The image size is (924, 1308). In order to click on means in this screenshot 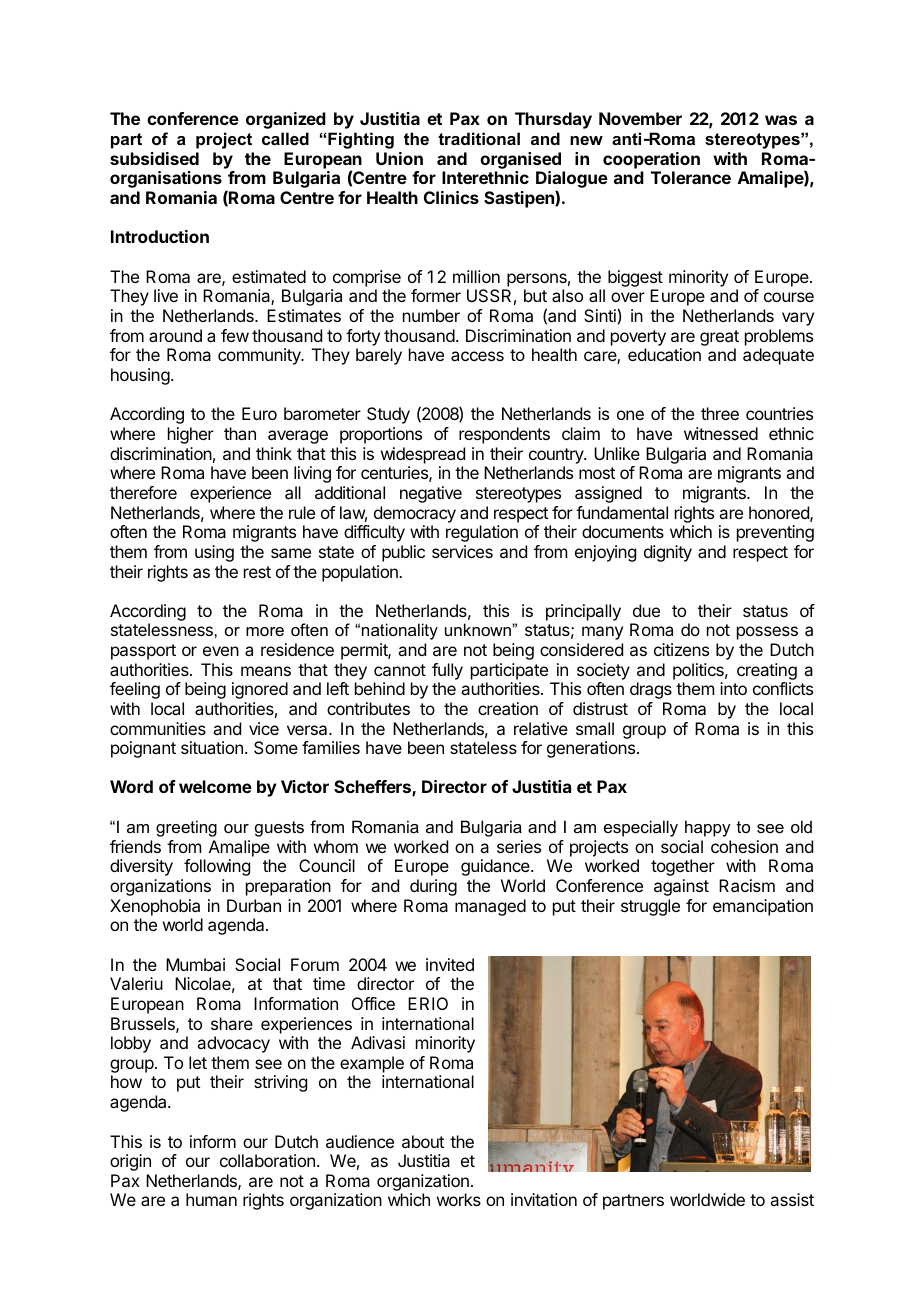, I will do `click(266, 671)`.
